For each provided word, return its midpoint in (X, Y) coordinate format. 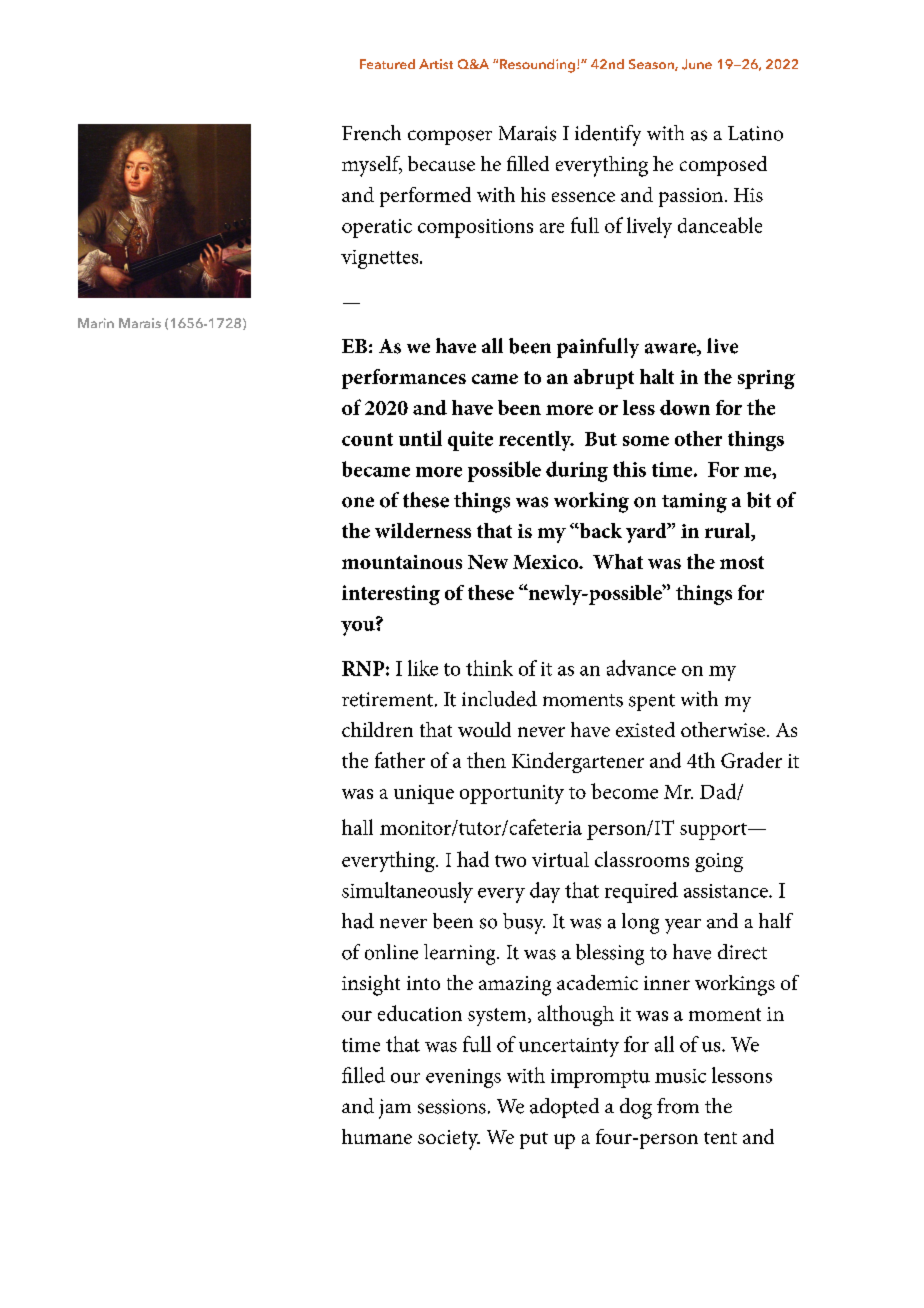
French (371, 133)
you (359, 627)
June (697, 64)
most (742, 562)
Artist (436, 64)
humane (377, 1136)
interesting (391, 595)
